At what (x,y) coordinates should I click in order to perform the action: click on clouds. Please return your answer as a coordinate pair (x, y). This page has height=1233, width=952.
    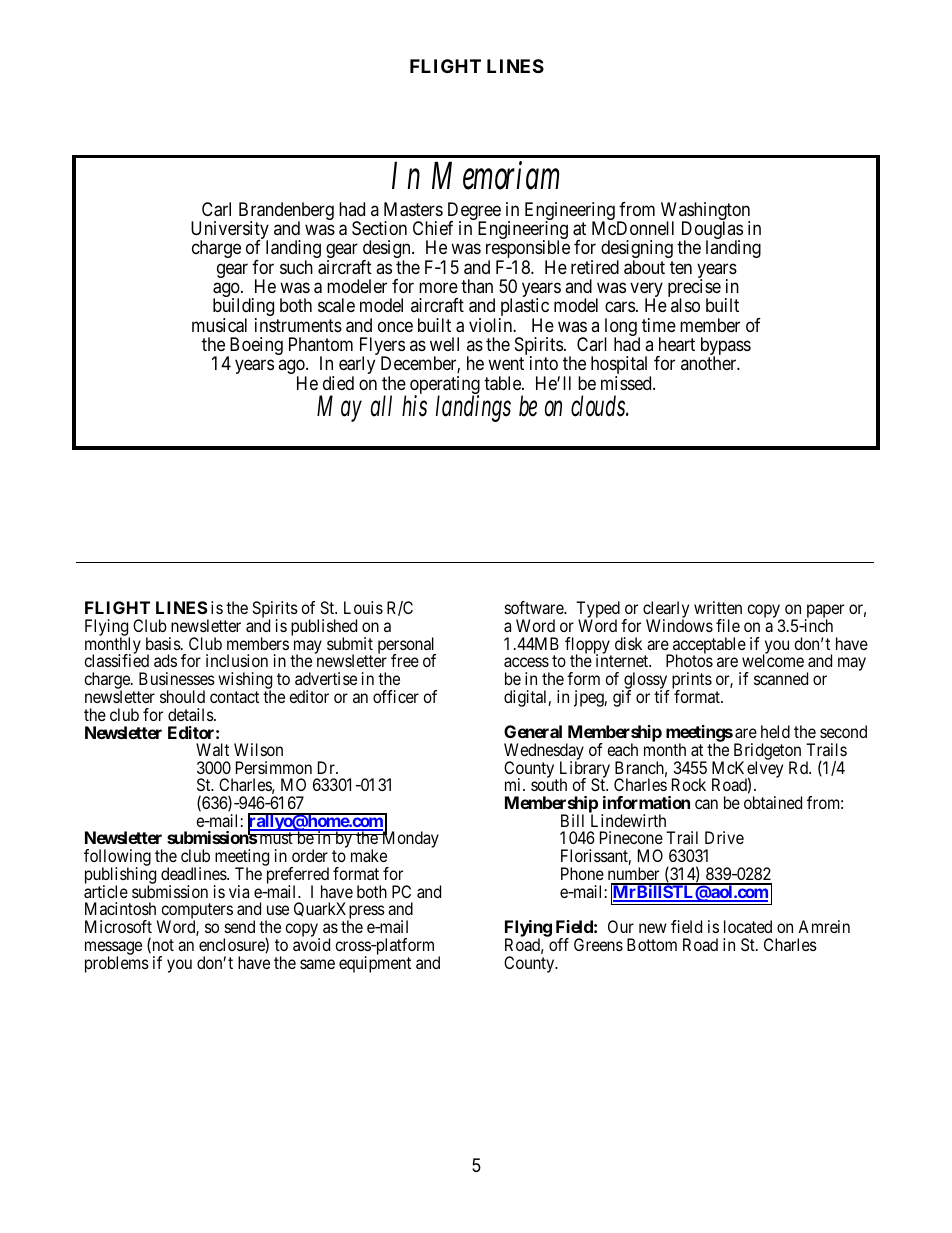
    Looking at the image, I should click on (600, 406).
